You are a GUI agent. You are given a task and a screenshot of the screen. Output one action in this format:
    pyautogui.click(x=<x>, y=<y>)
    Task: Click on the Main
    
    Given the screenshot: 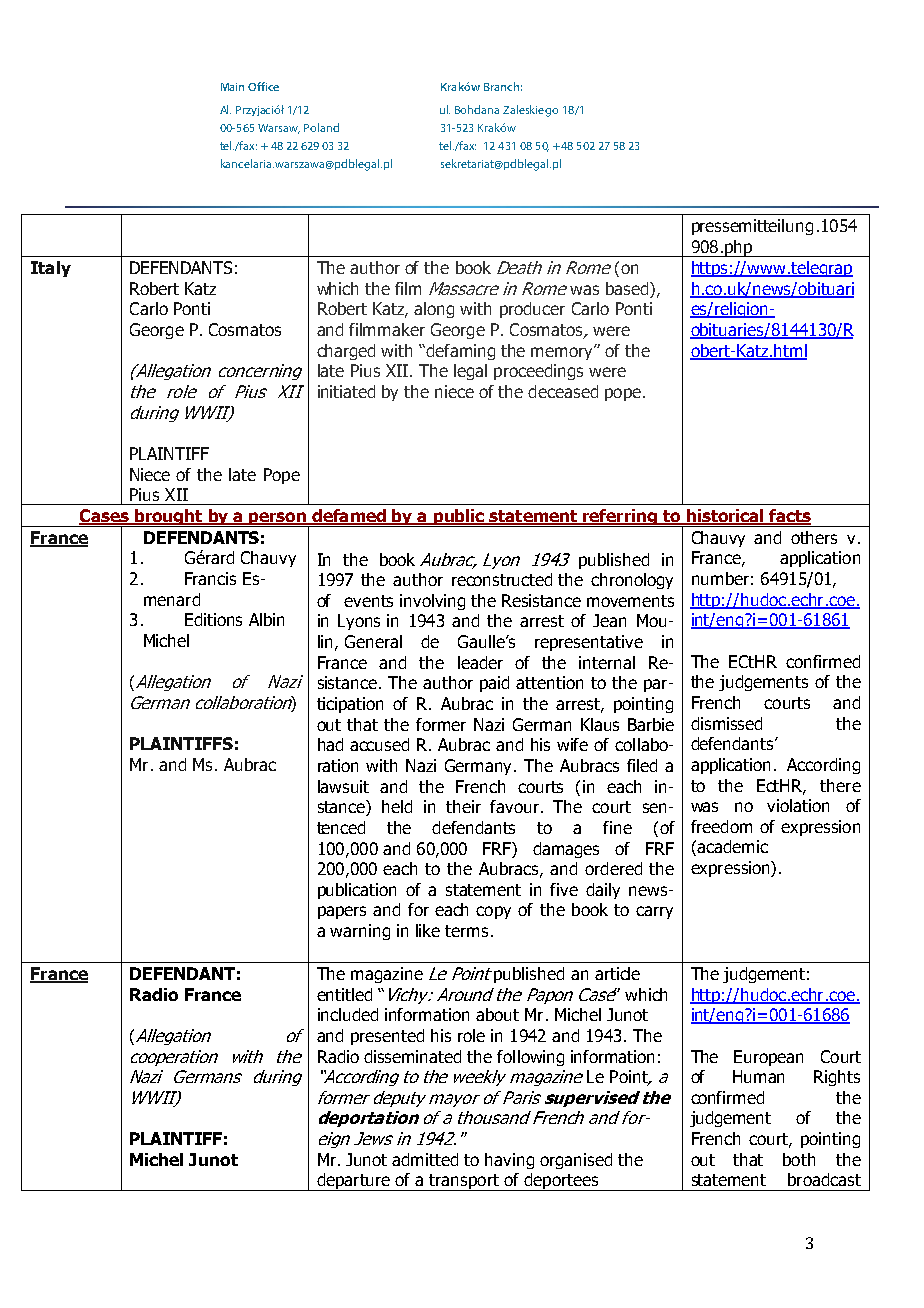 What is the action you would take?
    pyautogui.click(x=232, y=87)
